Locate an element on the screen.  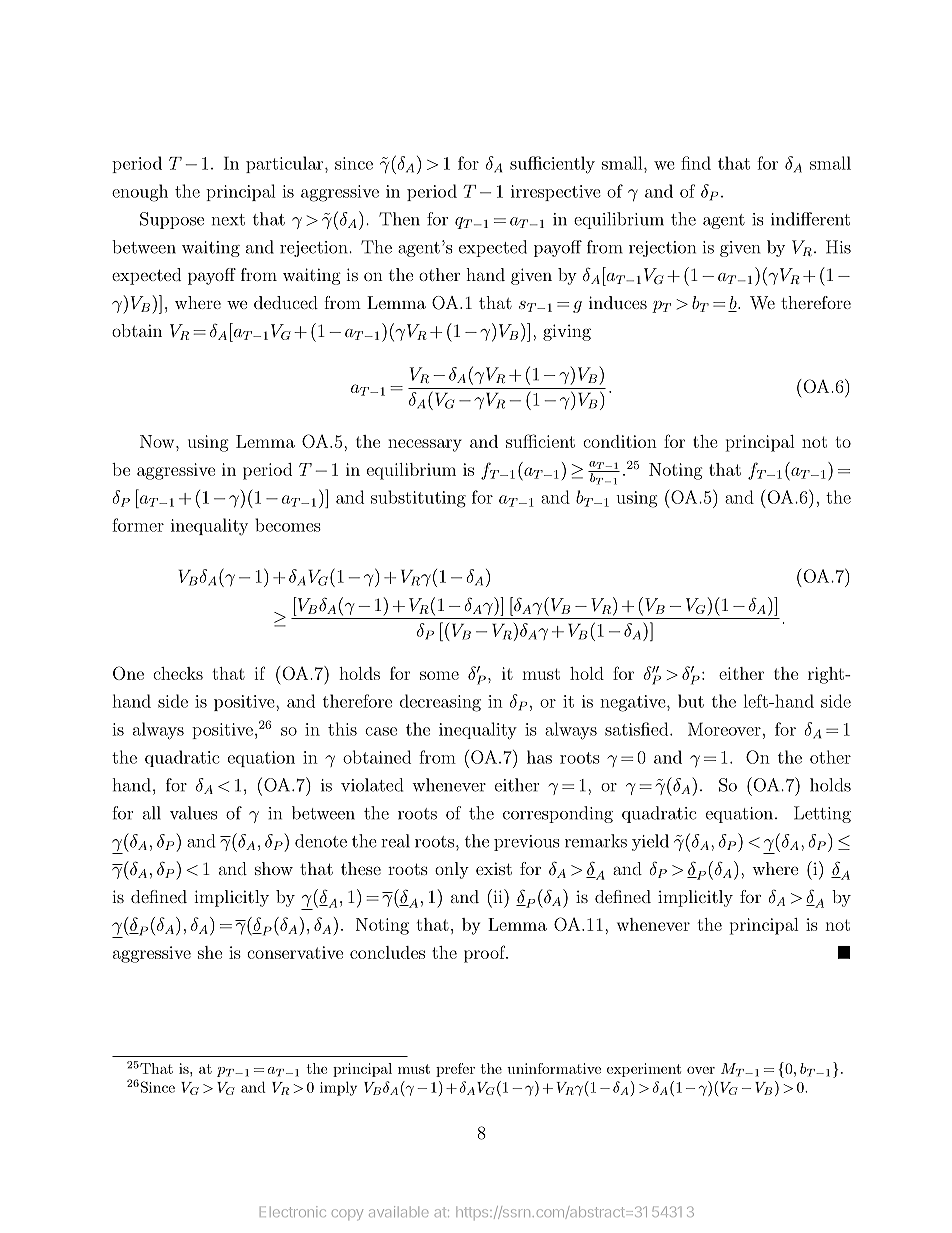
Electronic is located at coordinates (293, 1211).
